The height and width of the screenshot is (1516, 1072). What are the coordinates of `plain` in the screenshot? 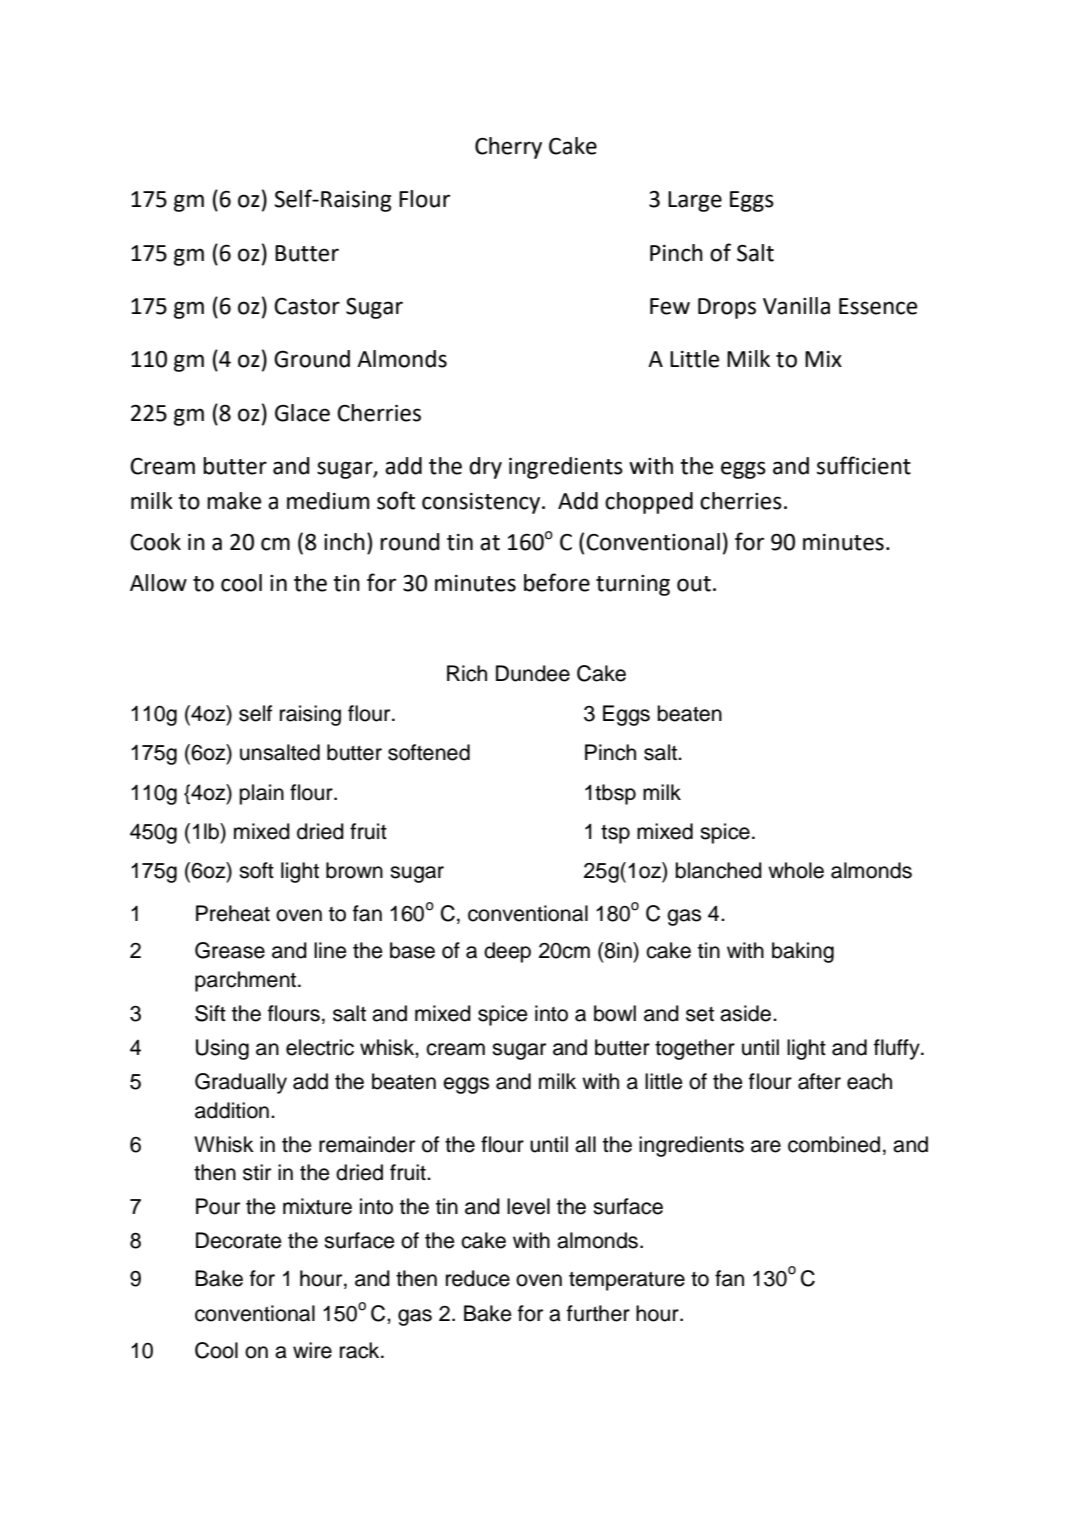 It's located at (261, 794).
